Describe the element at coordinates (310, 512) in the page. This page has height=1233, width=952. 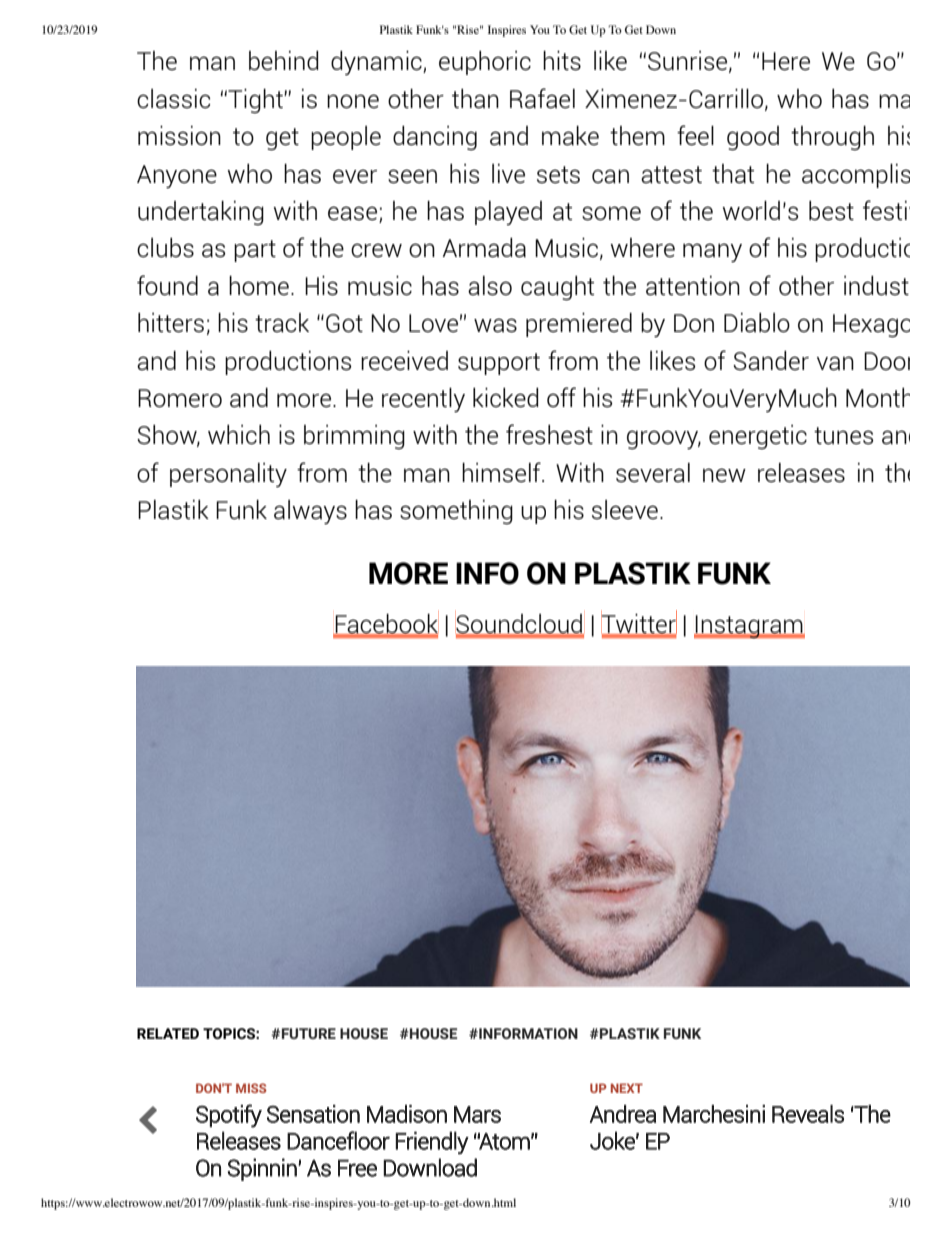
I see `always` at that location.
